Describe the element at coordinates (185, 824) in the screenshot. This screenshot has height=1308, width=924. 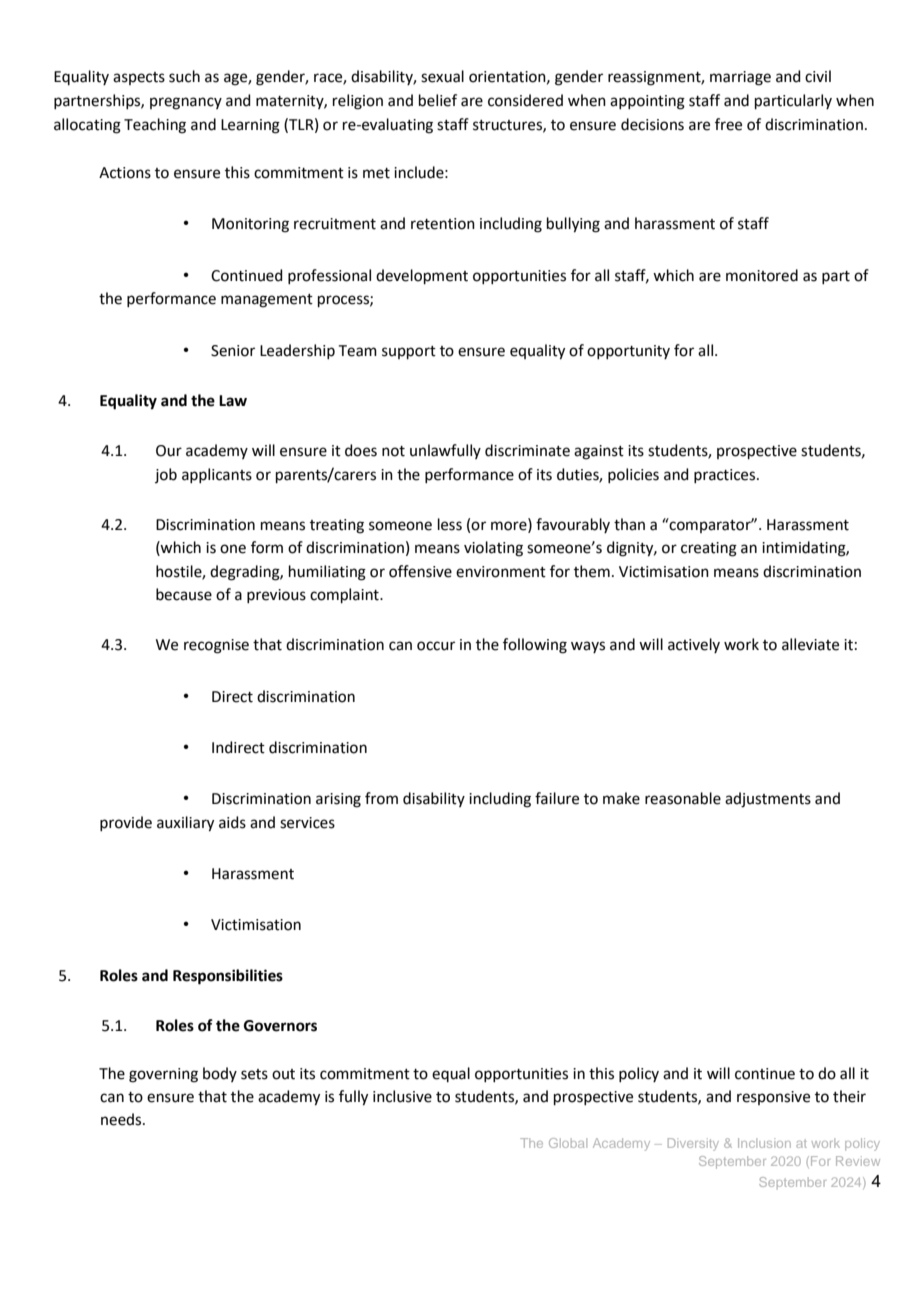
I see `auxiliary` at that location.
